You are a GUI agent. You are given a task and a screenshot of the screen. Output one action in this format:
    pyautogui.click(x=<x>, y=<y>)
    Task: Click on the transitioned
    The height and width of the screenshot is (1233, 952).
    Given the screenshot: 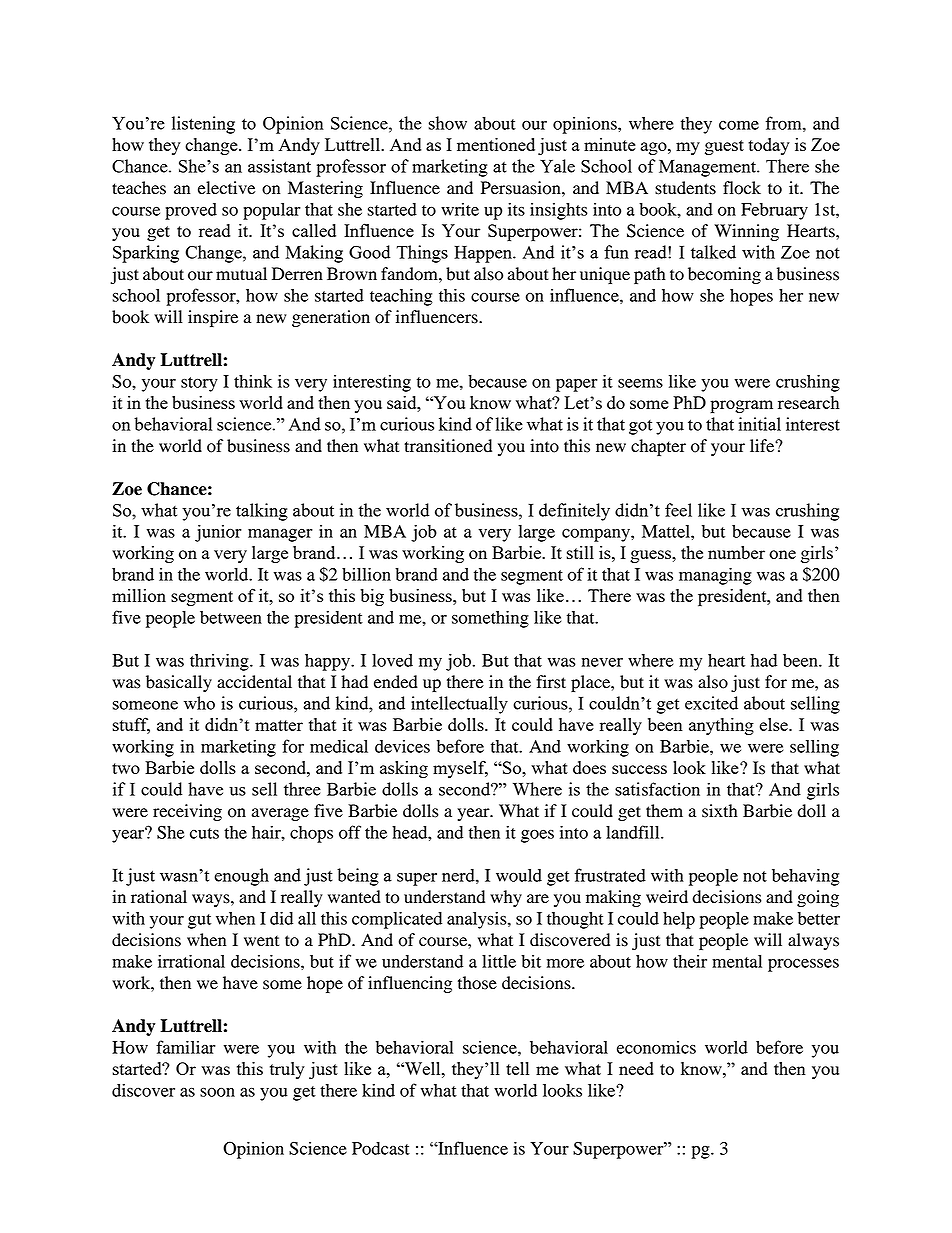 What is the action you would take?
    pyautogui.click(x=448, y=446)
